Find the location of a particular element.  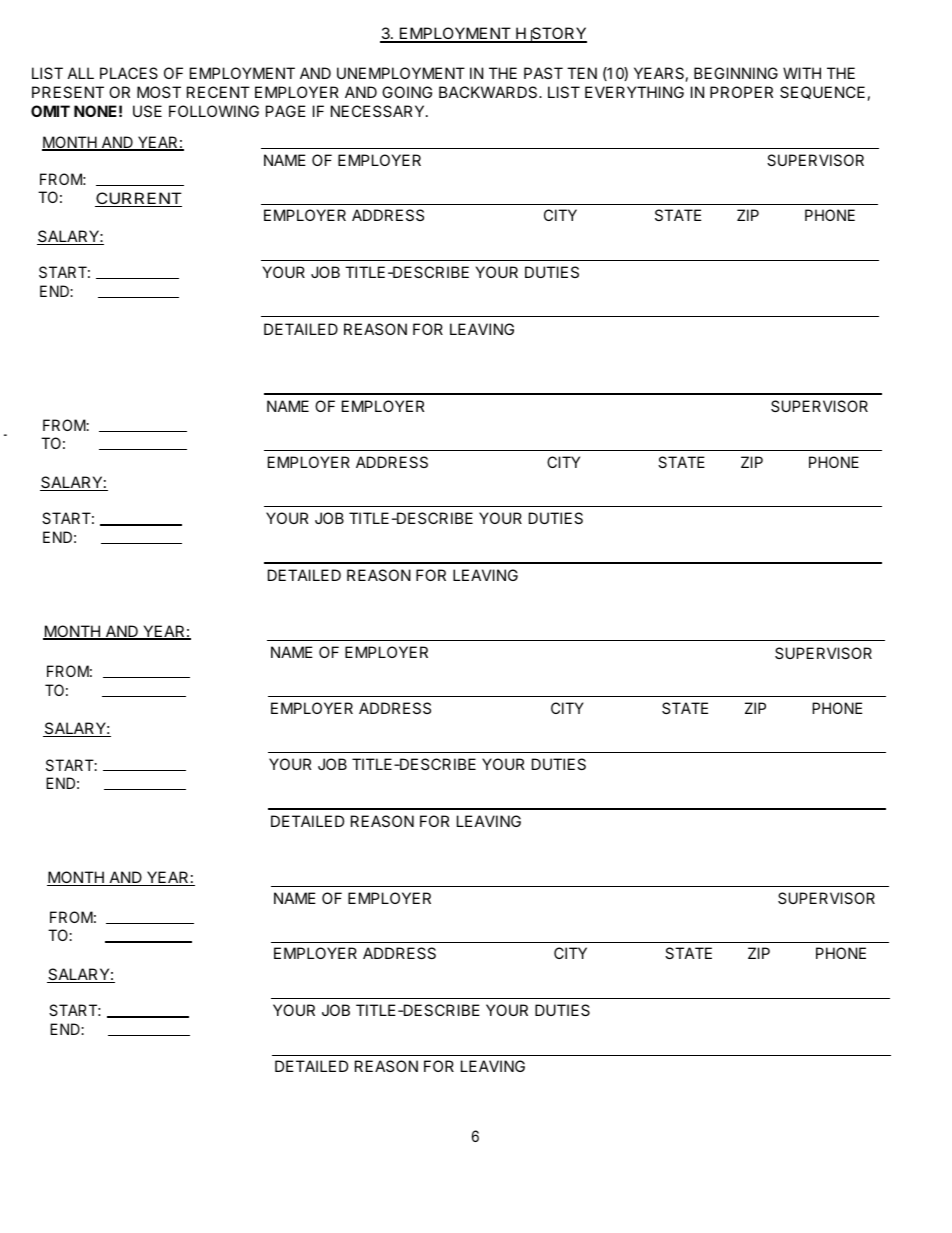

BEGINNING is located at coordinates (736, 73).
